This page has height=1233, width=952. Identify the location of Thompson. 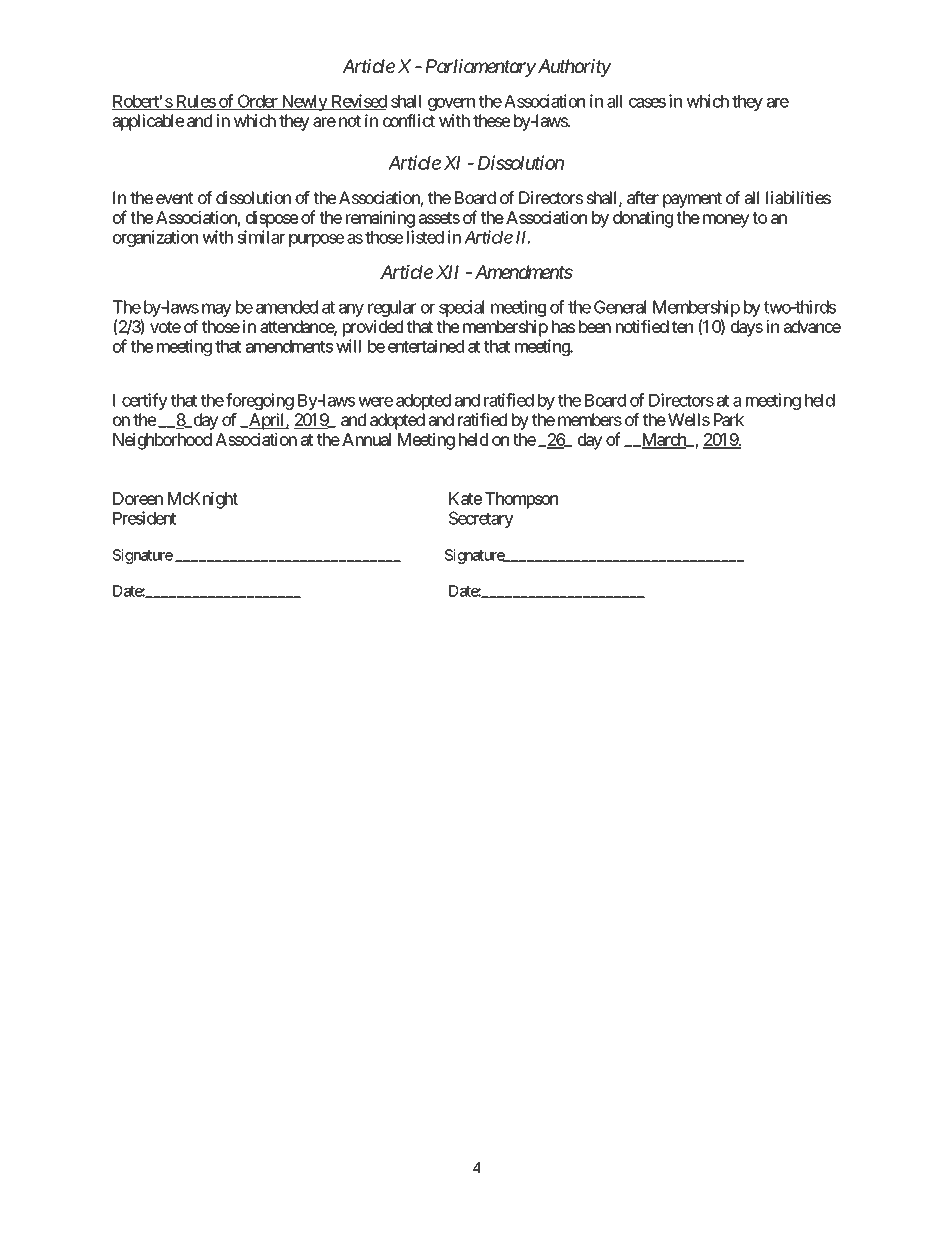
(521, 500).
